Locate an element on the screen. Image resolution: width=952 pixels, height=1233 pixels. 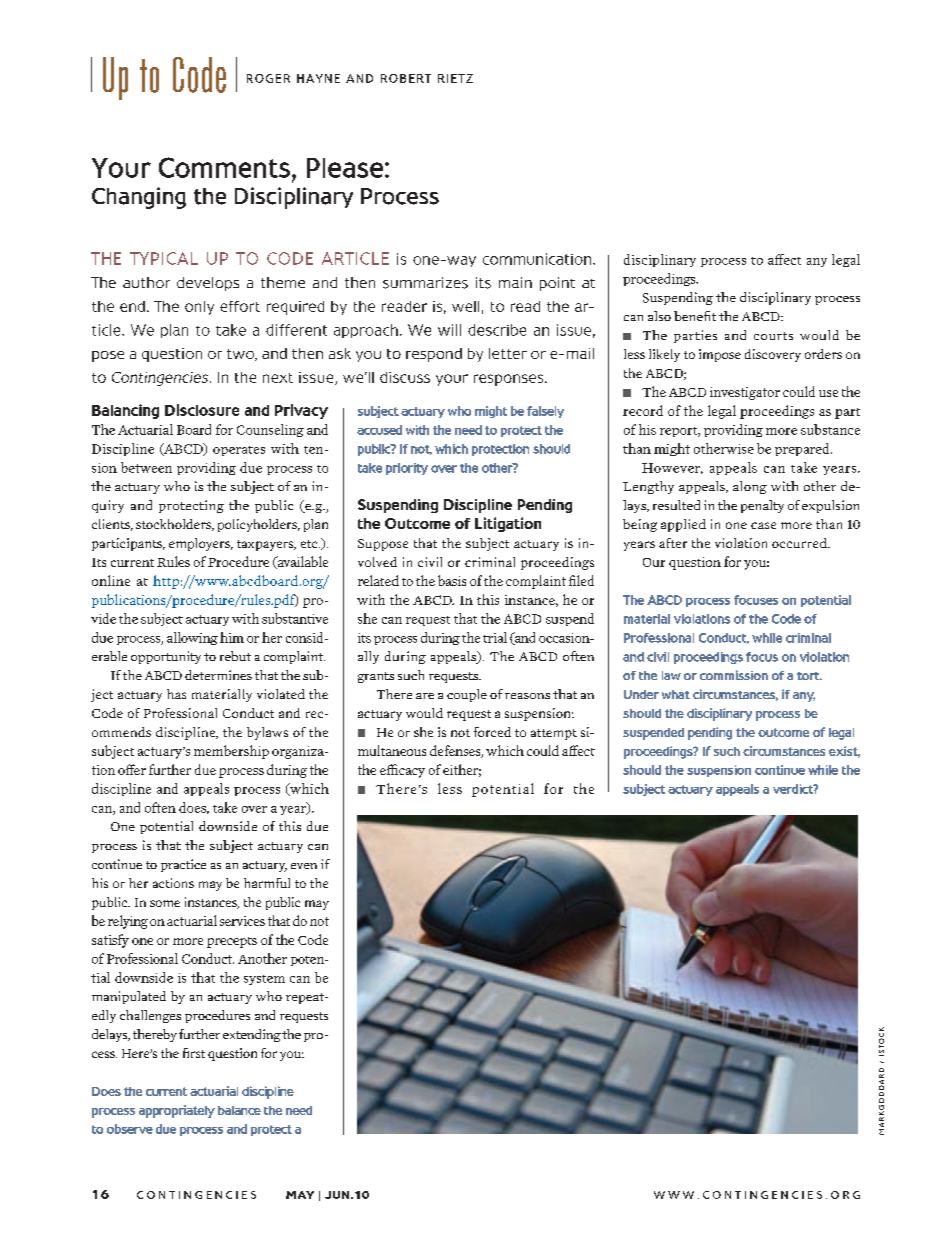
what is located at coordinates (676, 694).
